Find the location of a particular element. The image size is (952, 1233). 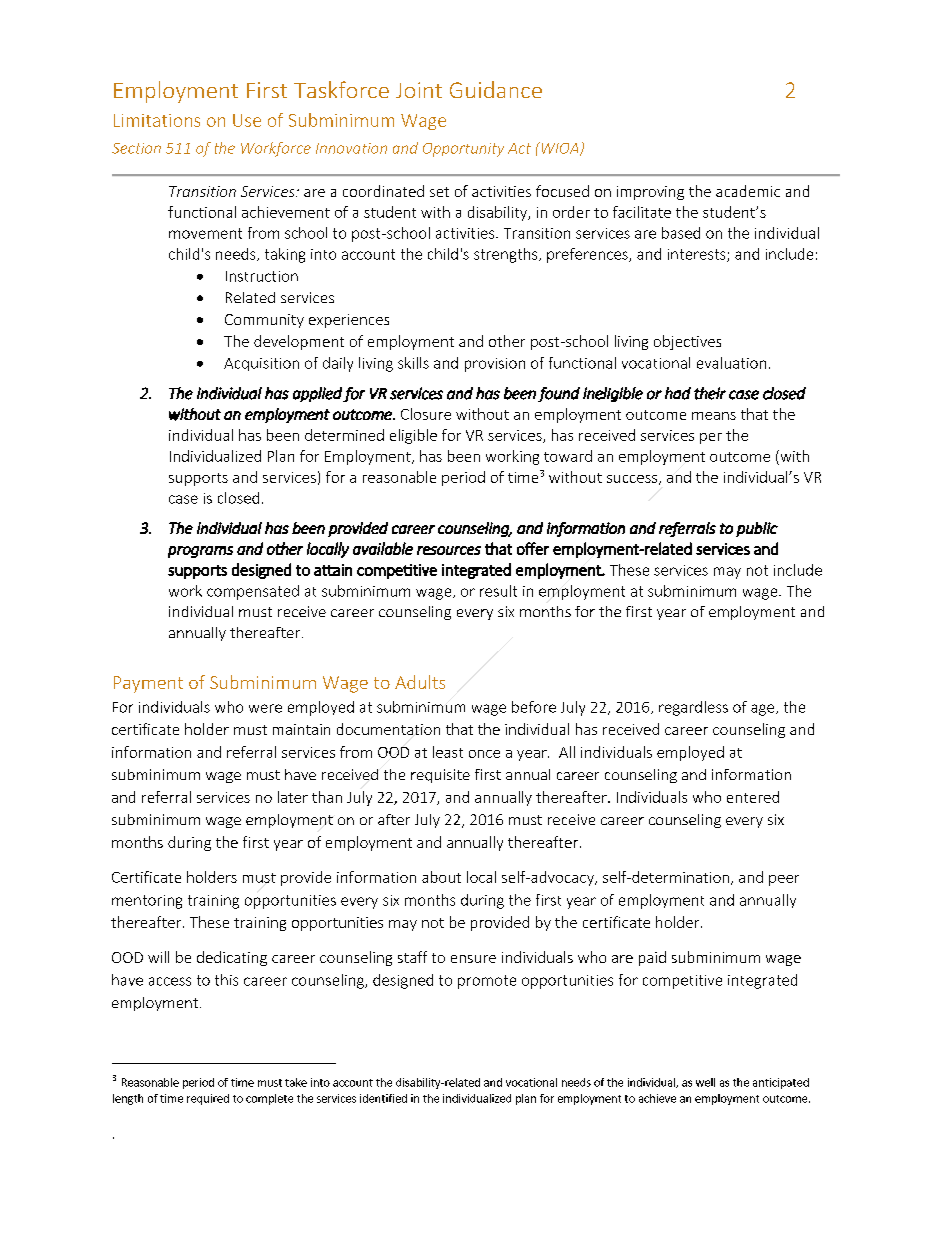

Payment is located at coordinates (148, 684).
